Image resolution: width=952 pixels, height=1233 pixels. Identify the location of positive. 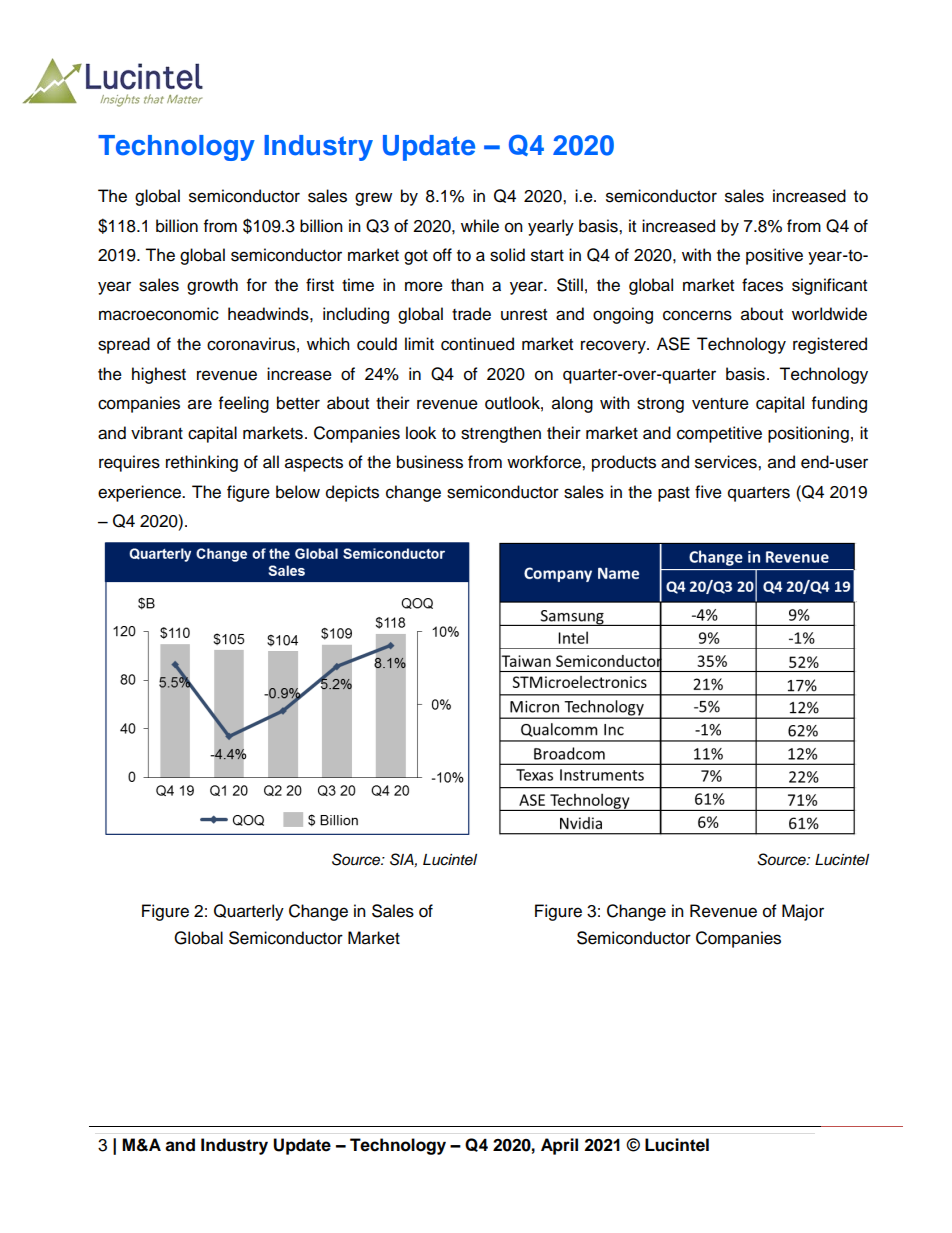
(774, 256).
